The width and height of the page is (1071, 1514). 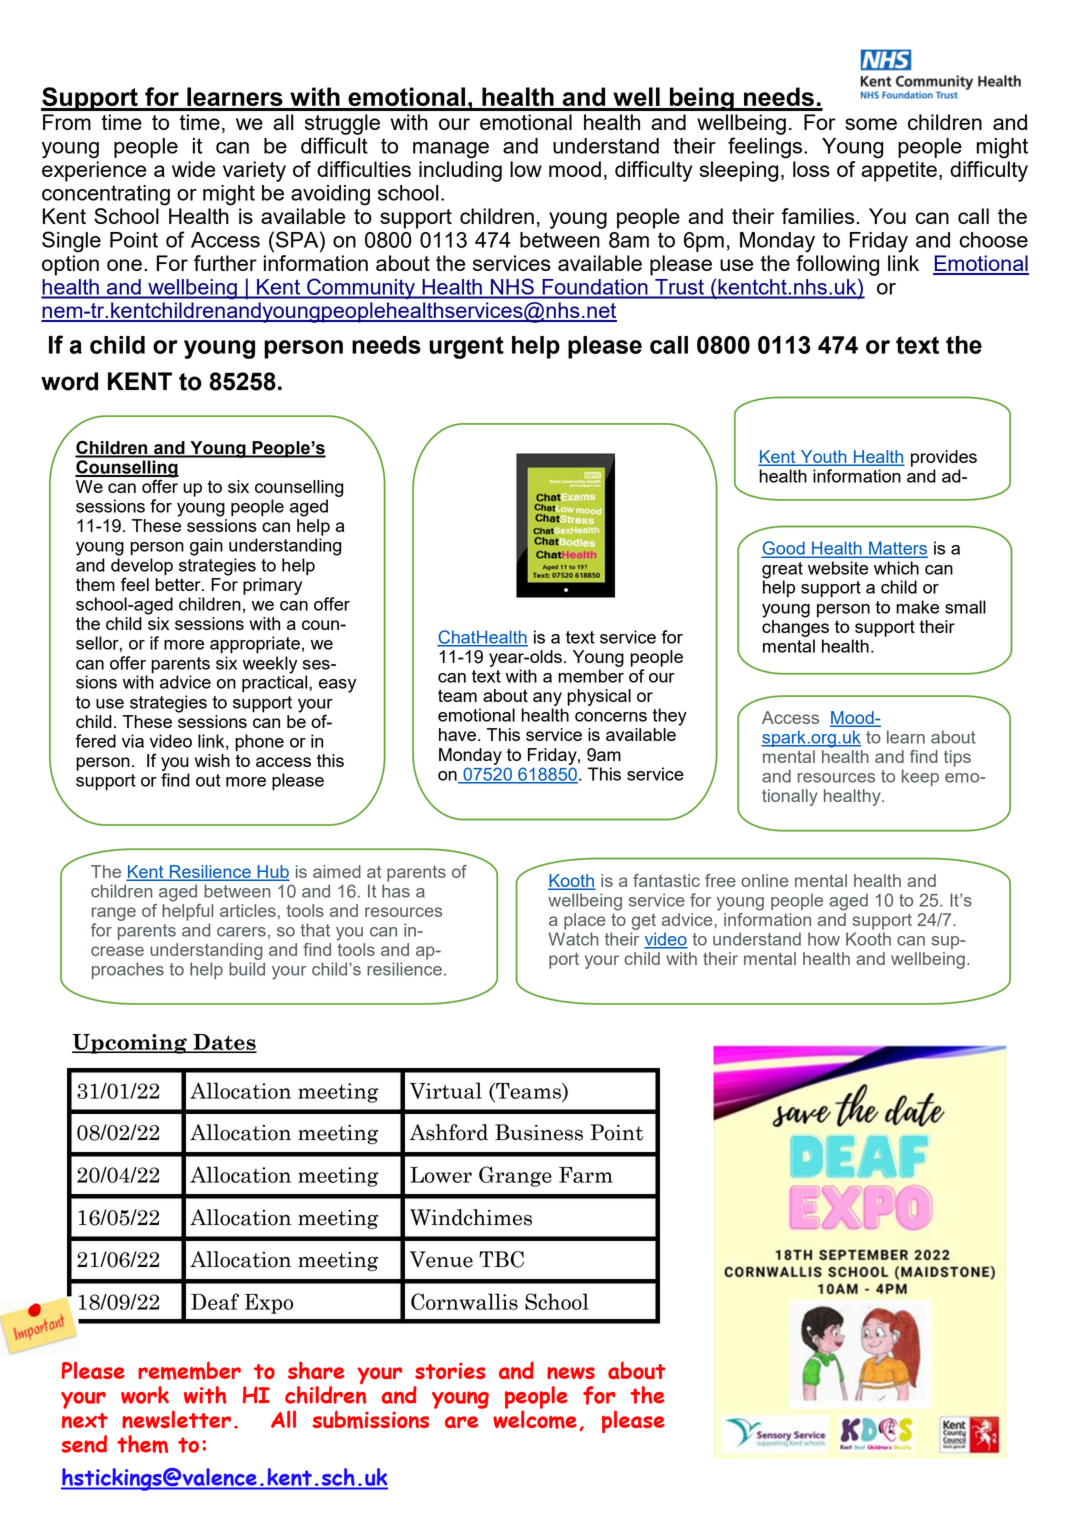 What do you see at coordinates (501, 1259) in the page?
I see `TBC` at bounding box center [501, 1259].
